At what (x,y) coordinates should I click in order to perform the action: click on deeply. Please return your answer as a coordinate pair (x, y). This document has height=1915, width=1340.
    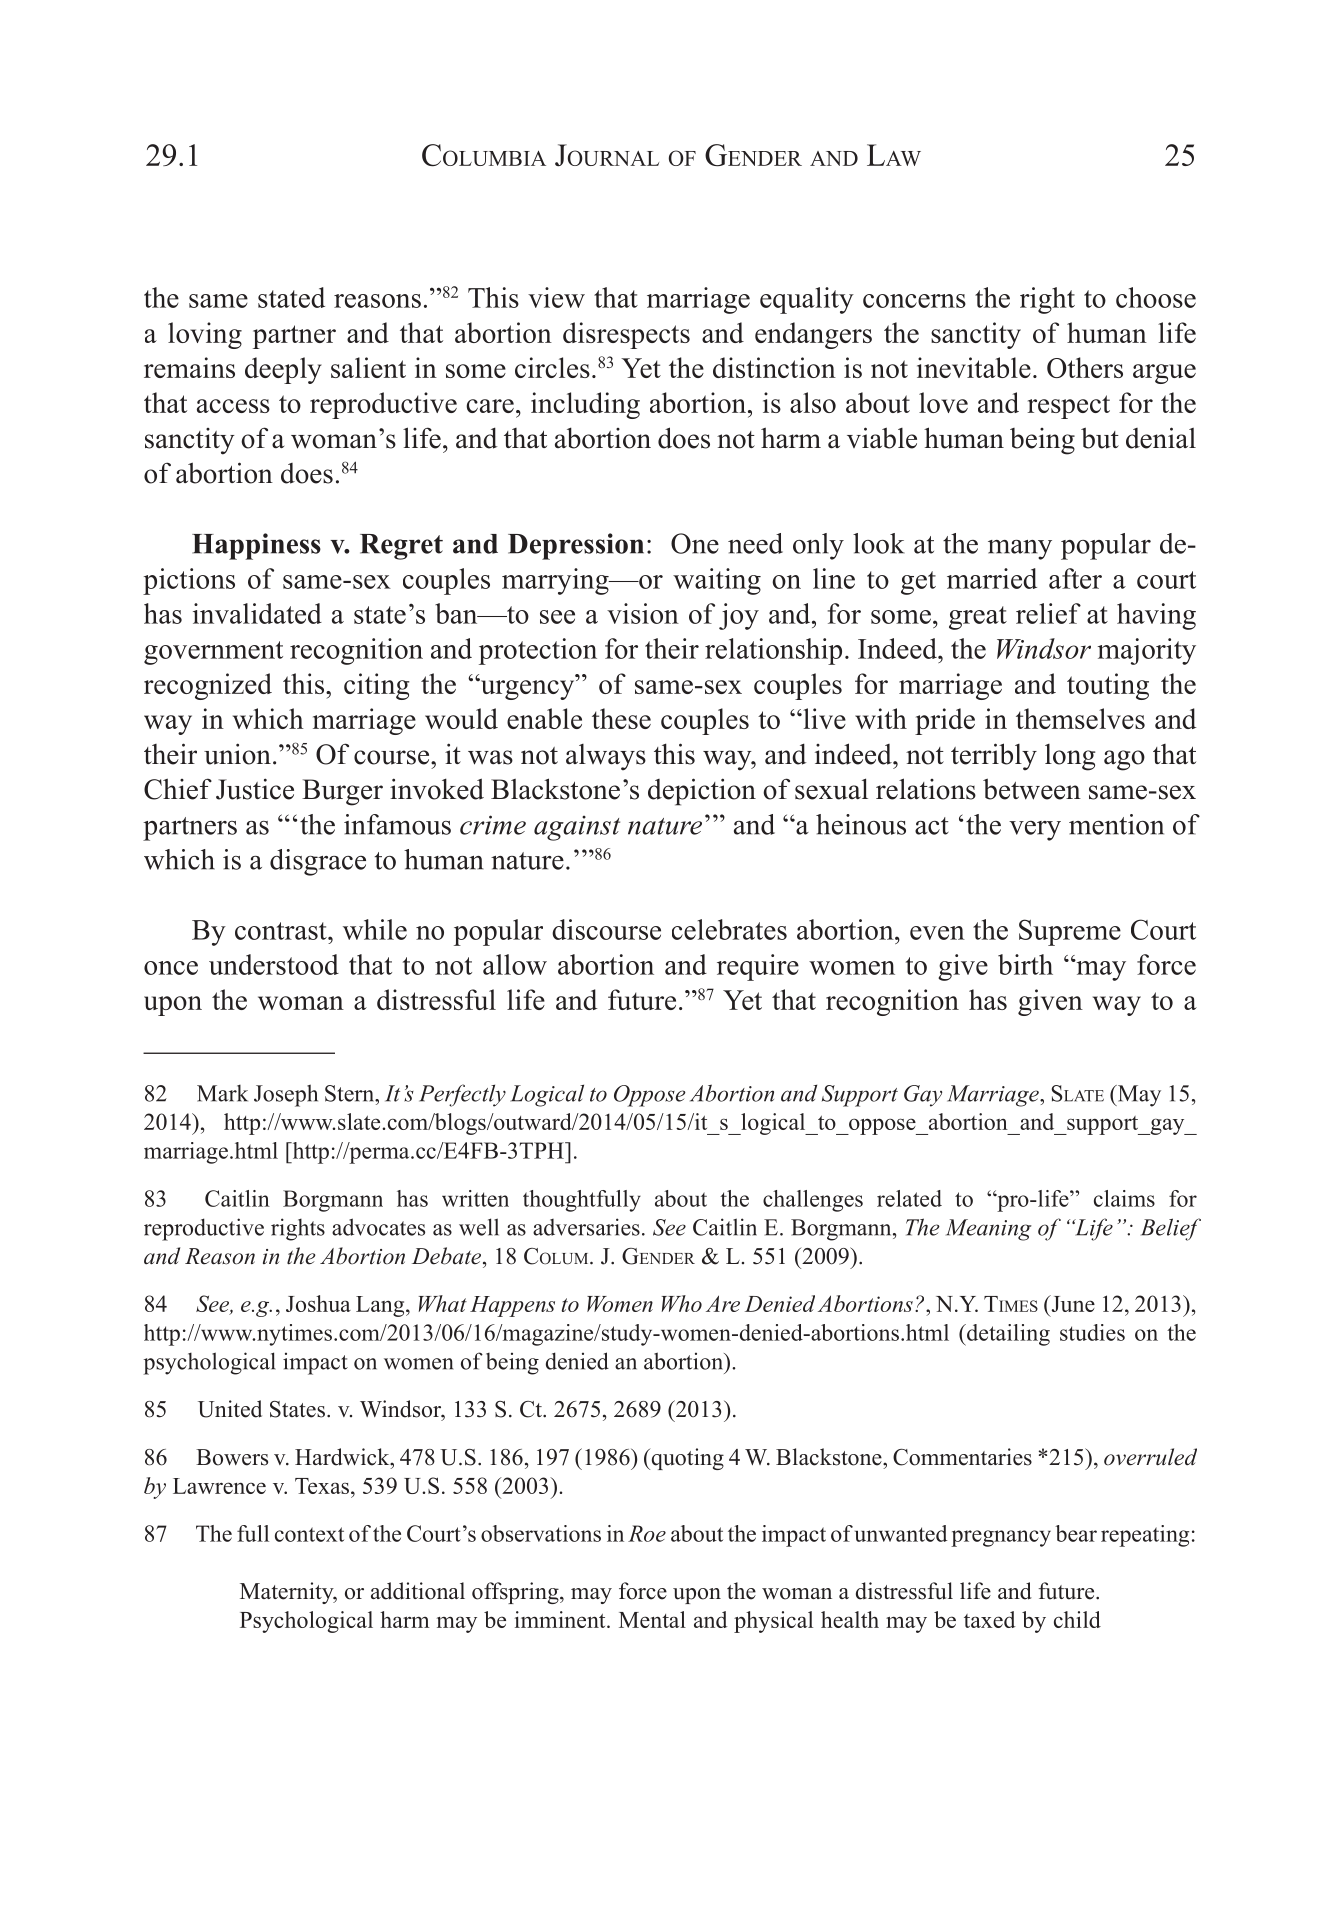
    Looking at the image, I should click on (283, 370).
